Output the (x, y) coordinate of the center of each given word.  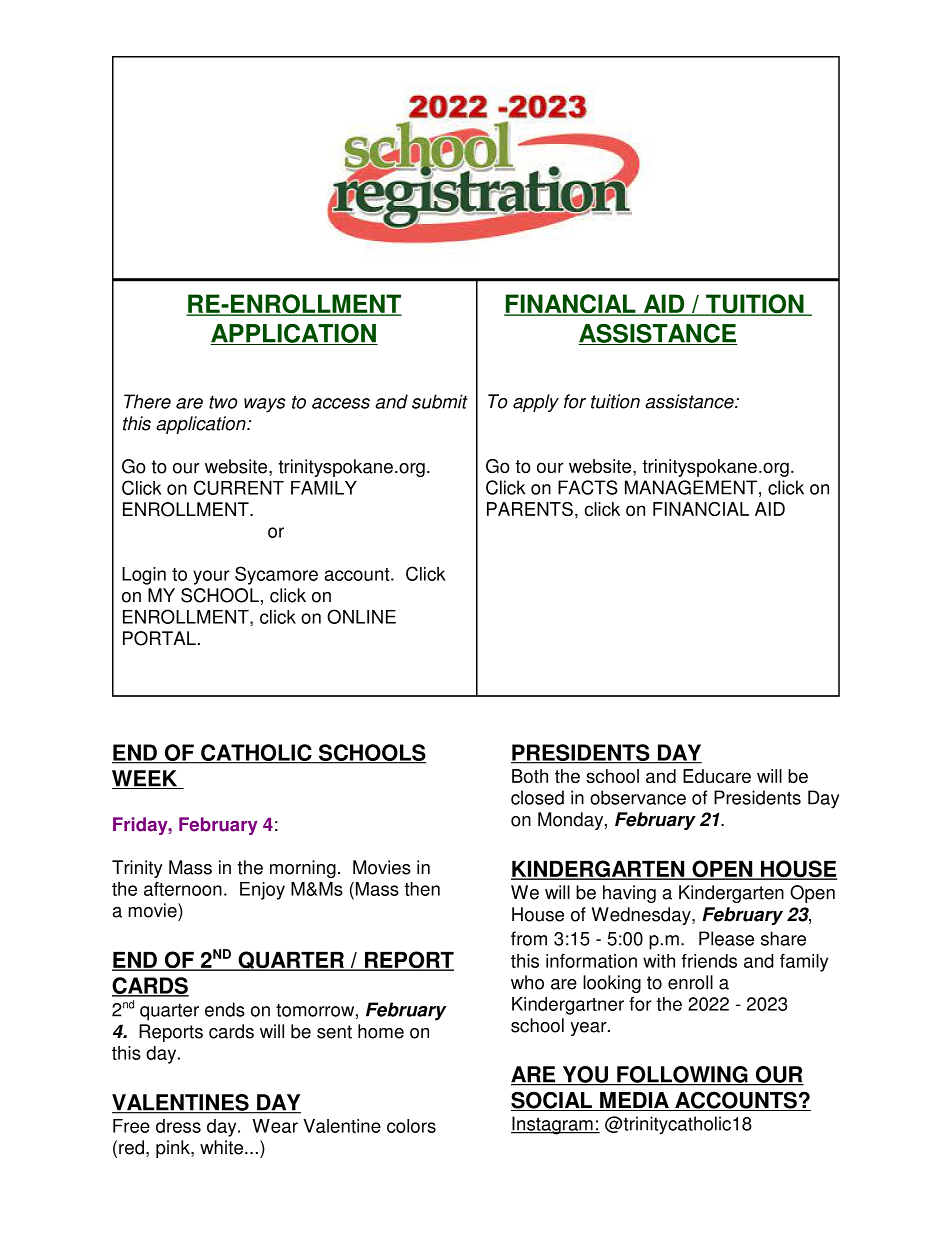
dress (178, 1126)
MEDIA (634, 1101)
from (529, 938)
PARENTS (530, 509)
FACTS (588, 487)
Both (530, 776)
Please (726, 938)
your (211, 577)
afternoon (183, 889)
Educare (717, 776)
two (223, 402)
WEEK (146, 779)
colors (411, 1126)
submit (440, 401)
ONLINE (361, 616)
